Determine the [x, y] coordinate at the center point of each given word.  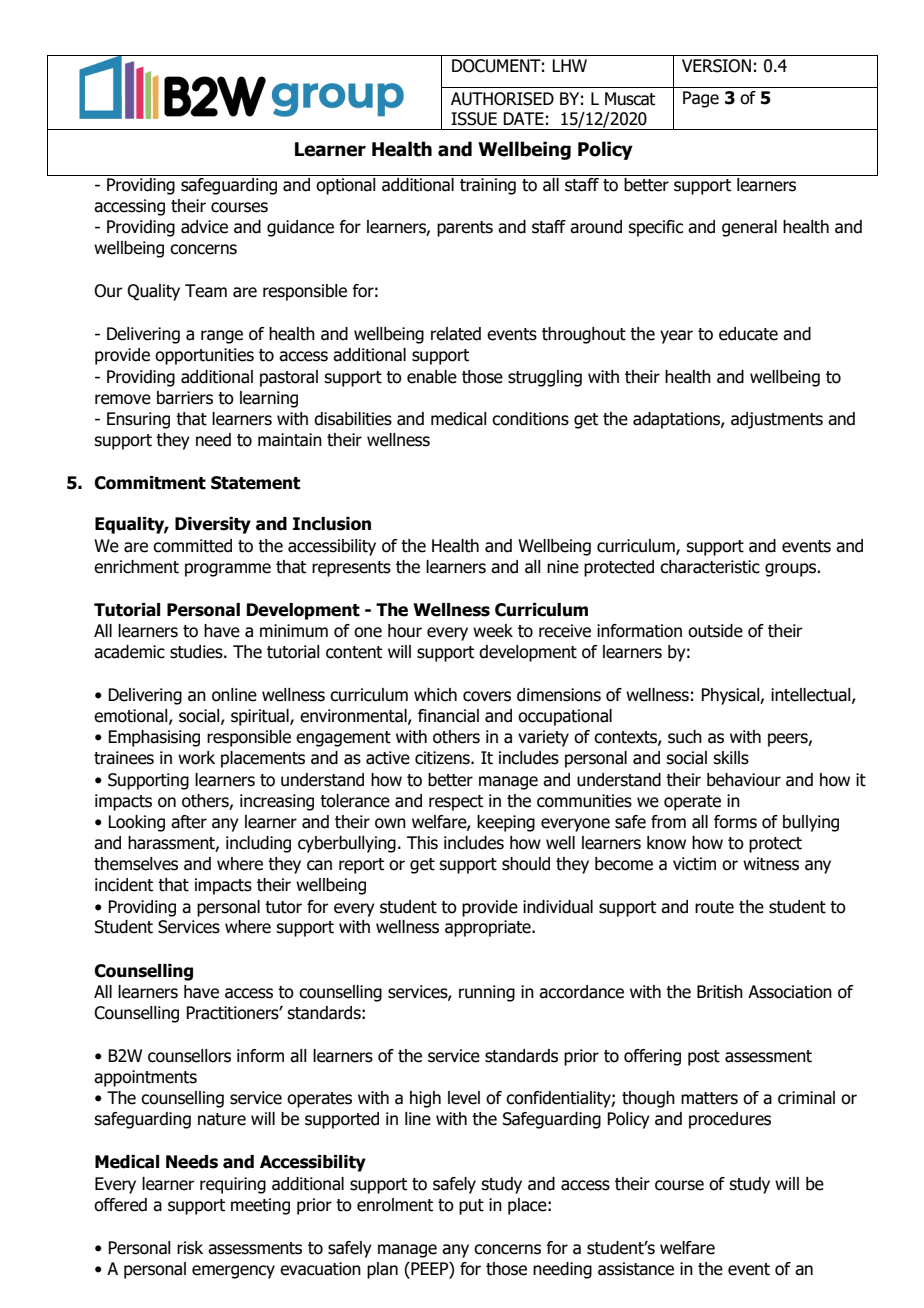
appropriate [489, 928]
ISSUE [474, 119]
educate [748, 334]
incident [124, 885]
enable [432, 377]
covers [487, 696]
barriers [185, 398]
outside [715, 631]
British [720, 992]
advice [204, 227]
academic [129, 652]
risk [190, 1248]
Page [701, 99]
